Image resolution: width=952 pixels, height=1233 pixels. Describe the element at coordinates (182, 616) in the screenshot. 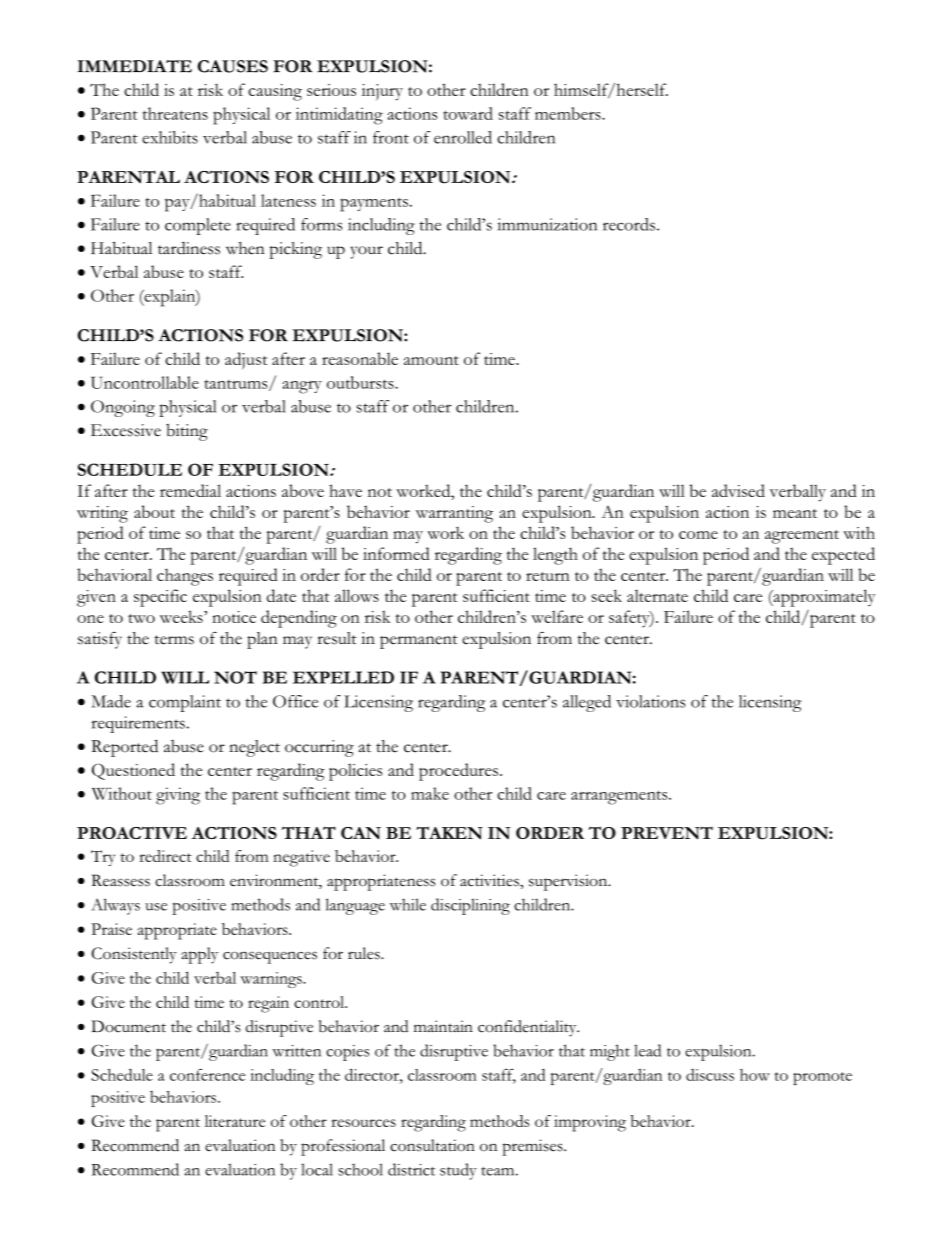

I see `weeks` at that location.
